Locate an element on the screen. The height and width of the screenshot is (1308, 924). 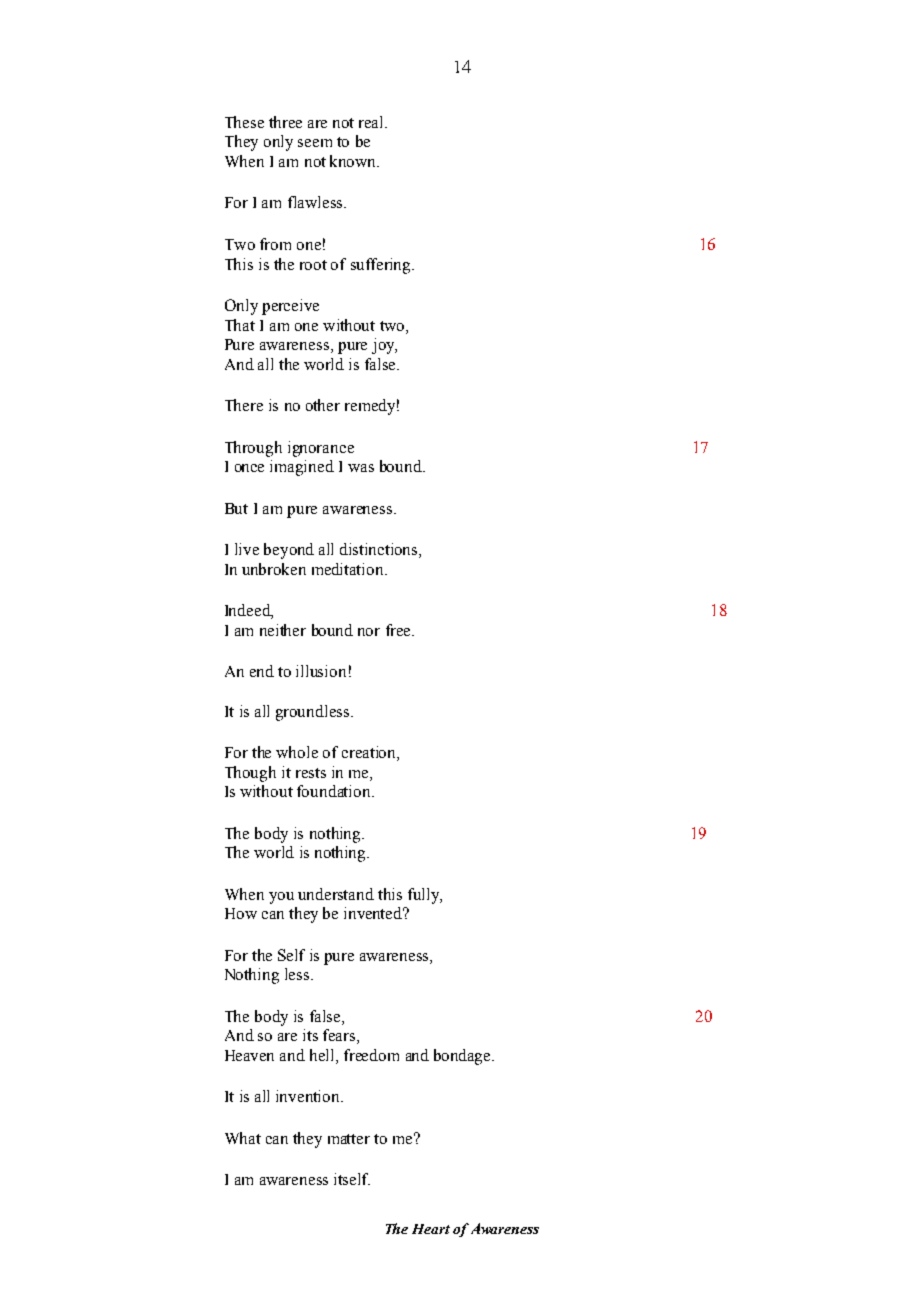
was is located at coordinates (361, 468).
